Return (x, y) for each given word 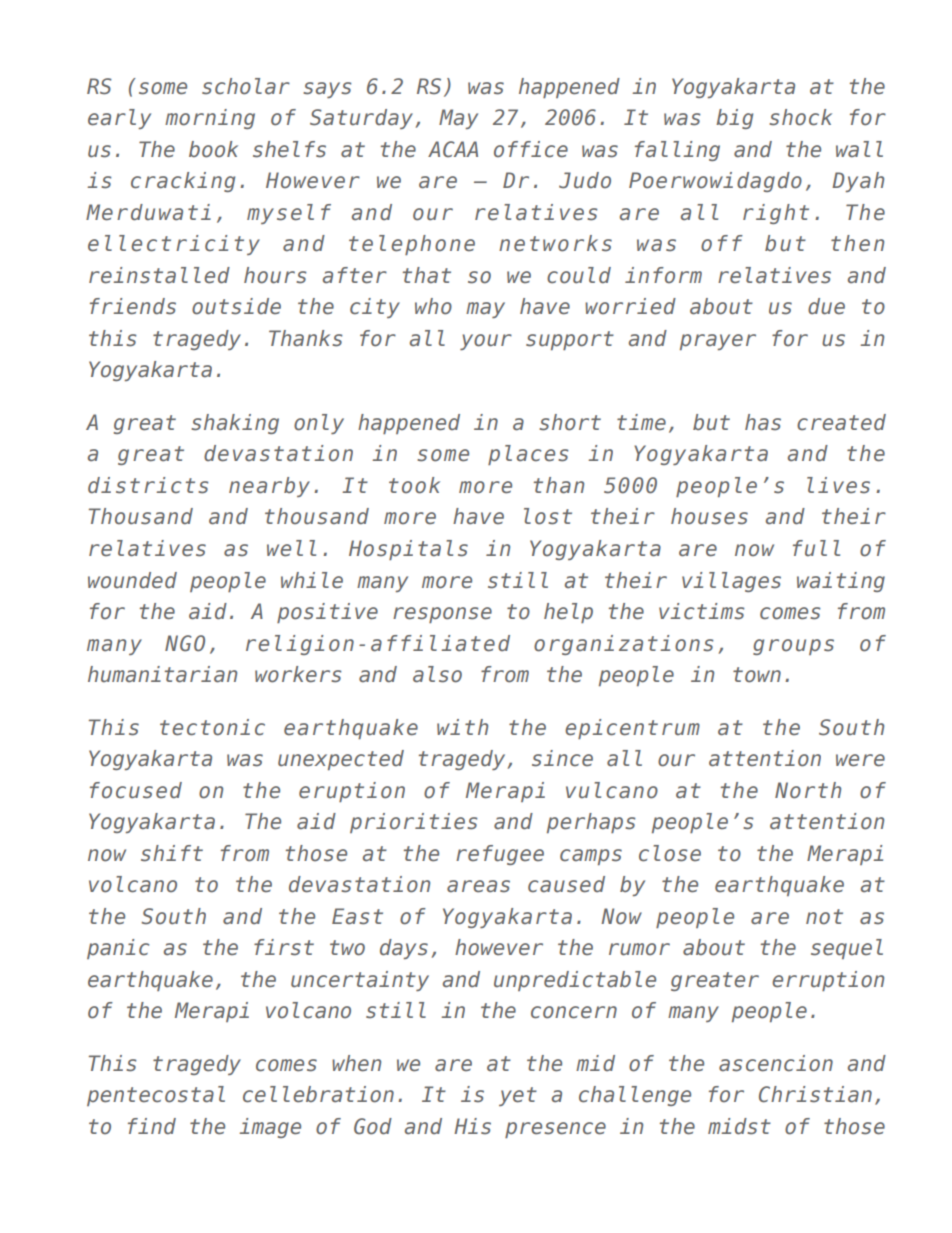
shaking (235, 424)
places (528, 455)
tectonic (212, 727)
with (462, 727)
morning (210, 119)
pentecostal (156, 1096)
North (808, 790)
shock (800, 117)
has (763, 422)
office (531, 149)
